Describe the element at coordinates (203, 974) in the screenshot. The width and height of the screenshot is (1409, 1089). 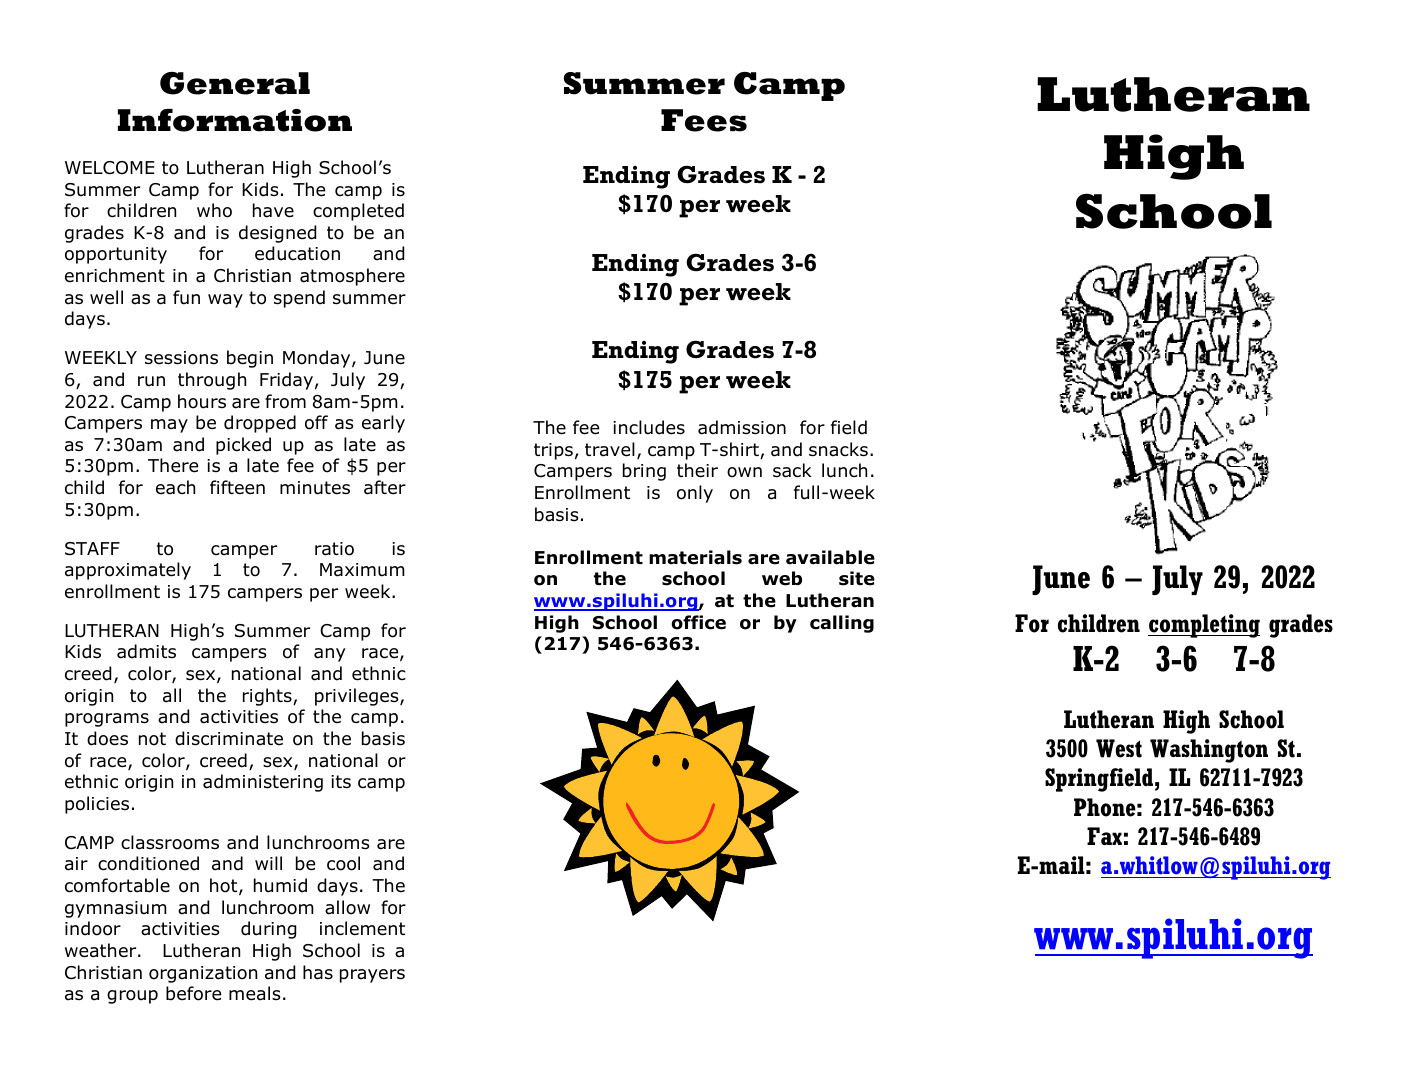
I see `organization` at that location.
